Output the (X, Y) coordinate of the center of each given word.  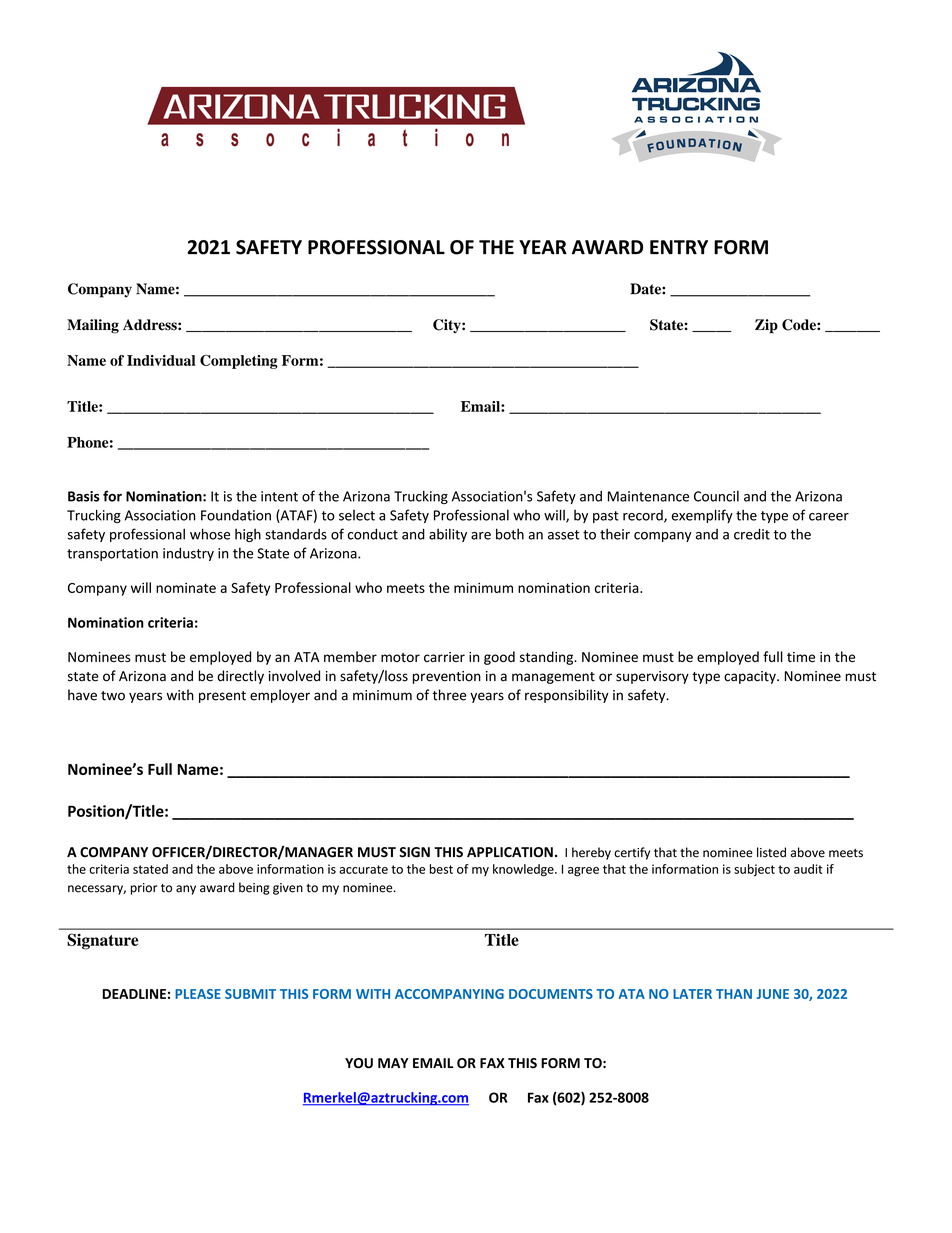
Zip (766, 326)
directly (240, 677)
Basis (84, 496)
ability (448, 535)
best (441, 869)
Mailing (93, 326)
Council (716, 496)
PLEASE (198, 994)
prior (144, 889)
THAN (734, 994)
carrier (444, 657)
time (801, 657)
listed (771, 852)
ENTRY (679, 247)
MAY (393, 1063)
